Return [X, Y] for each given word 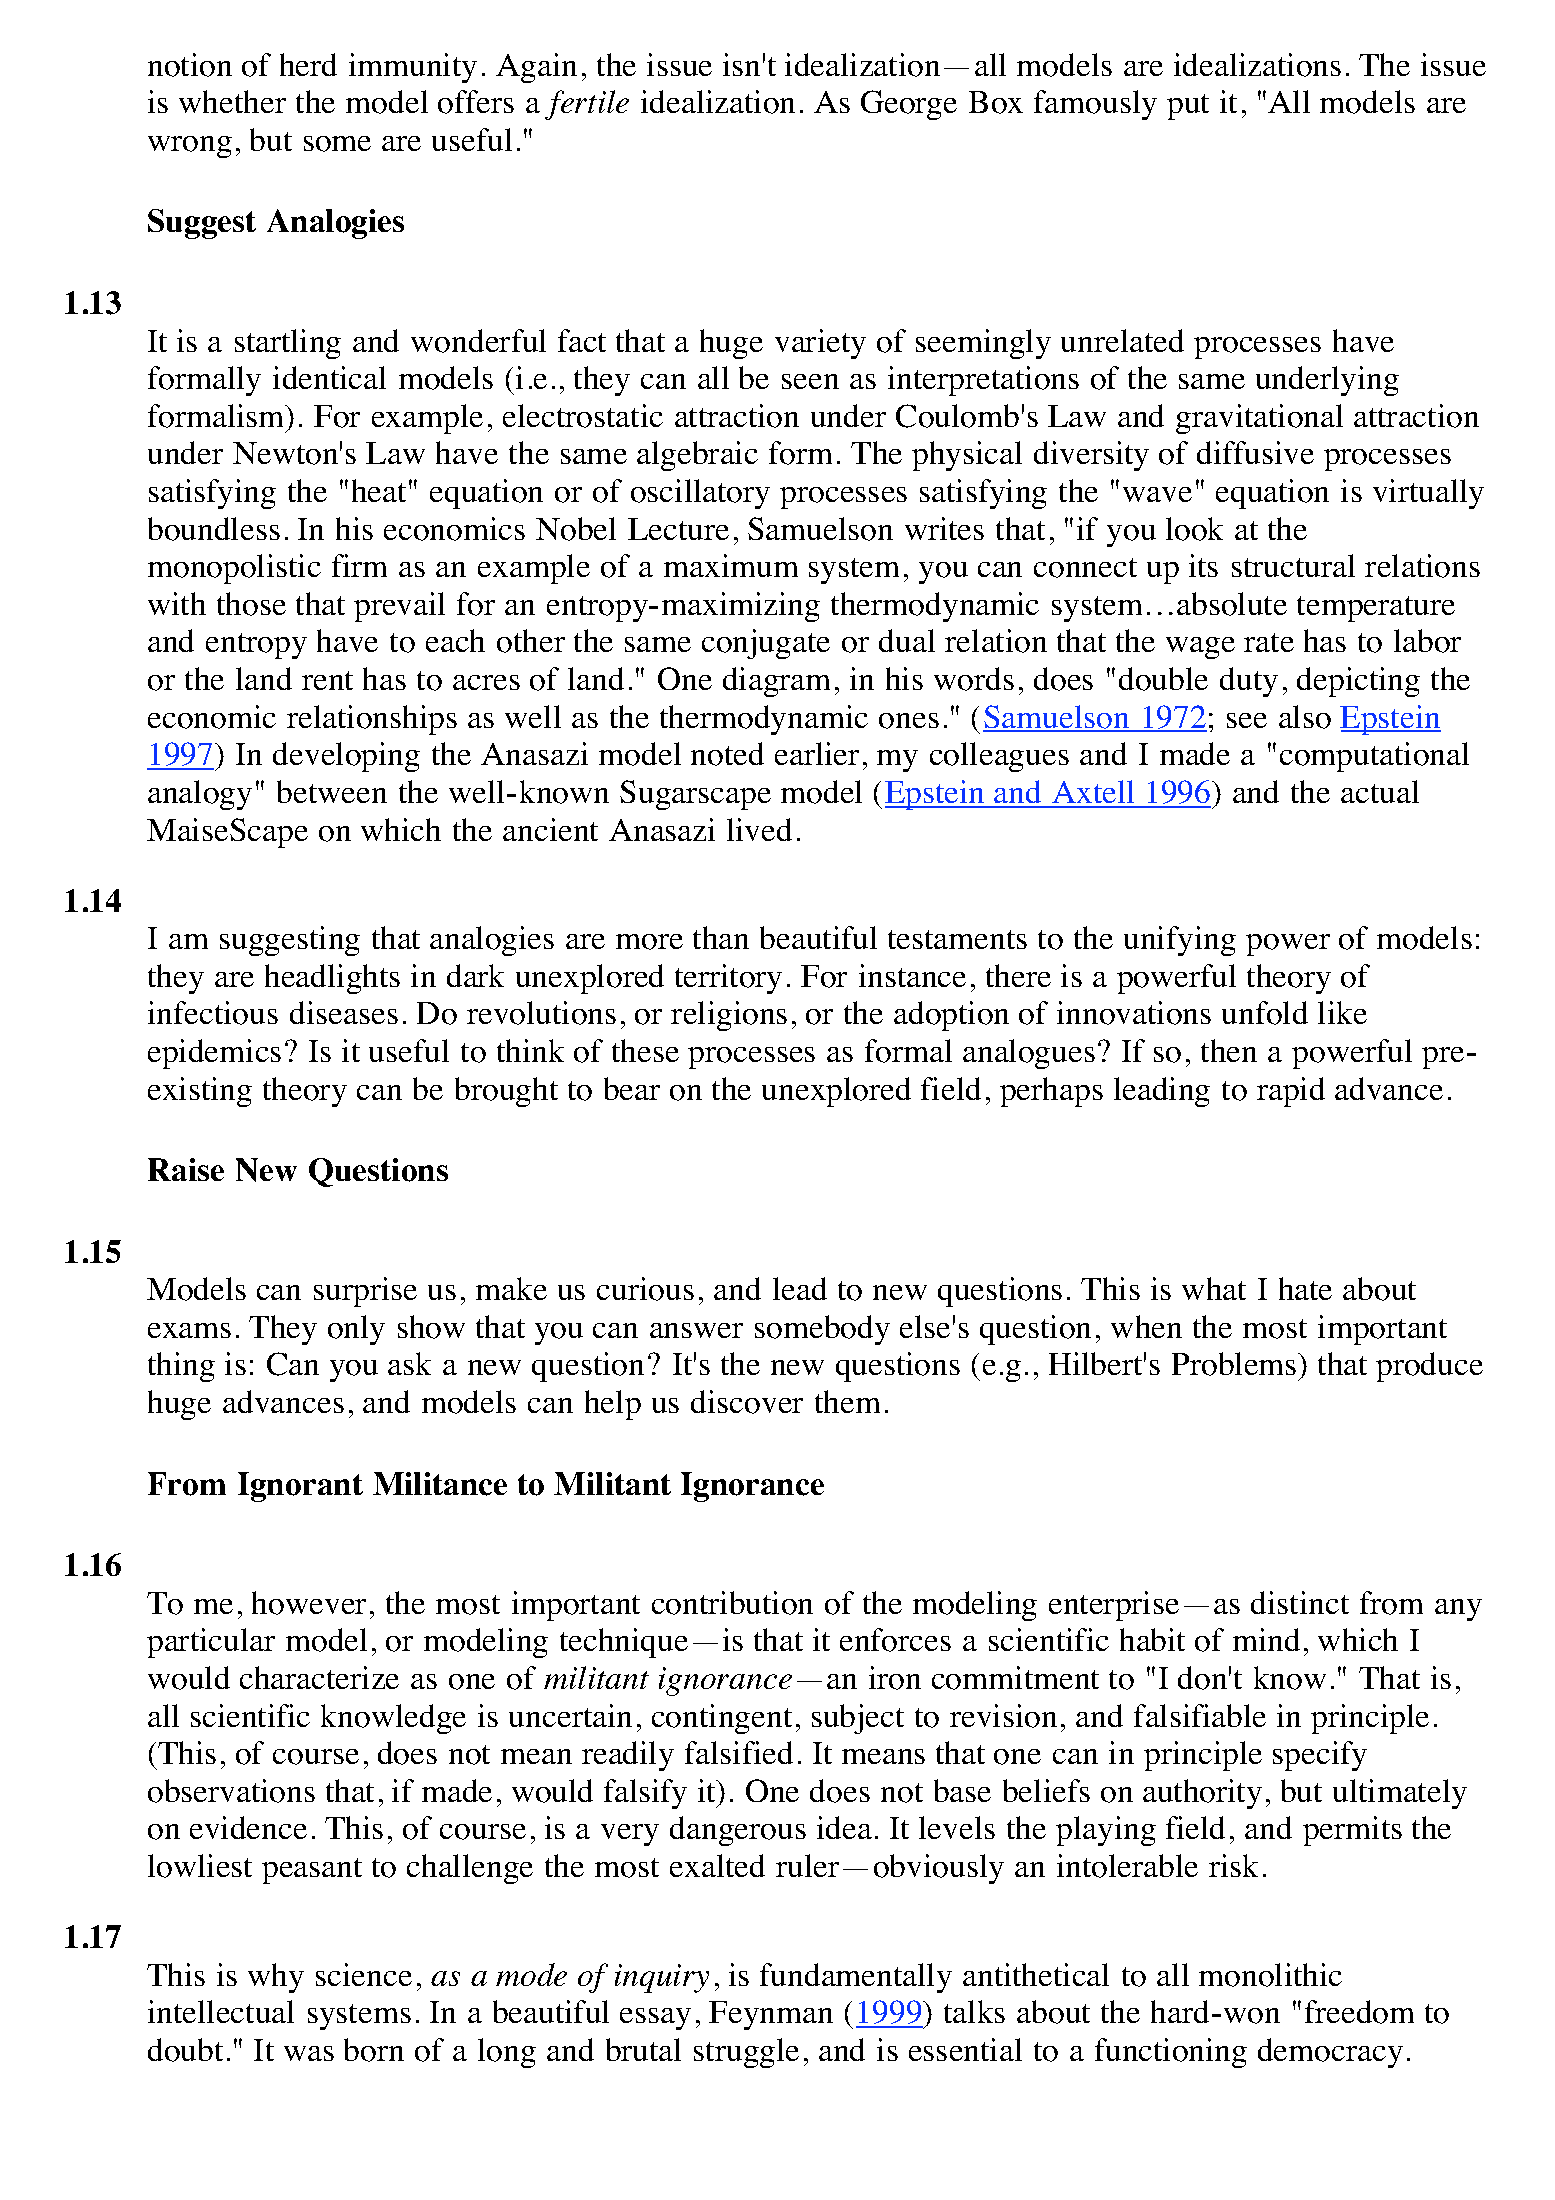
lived [759, 829]
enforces [895, 1640]
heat [379, 490]
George [909, 105]
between [332, 791]
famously [1095, 105]
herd [308, 64]
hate [1305, 1288]
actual [1380, 791]
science [364, 1974]
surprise [365, 1292]
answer [696, 1330]
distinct [1300, 1602]
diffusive [1255, 452]
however [309, 1603]
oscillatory [700, 494]
